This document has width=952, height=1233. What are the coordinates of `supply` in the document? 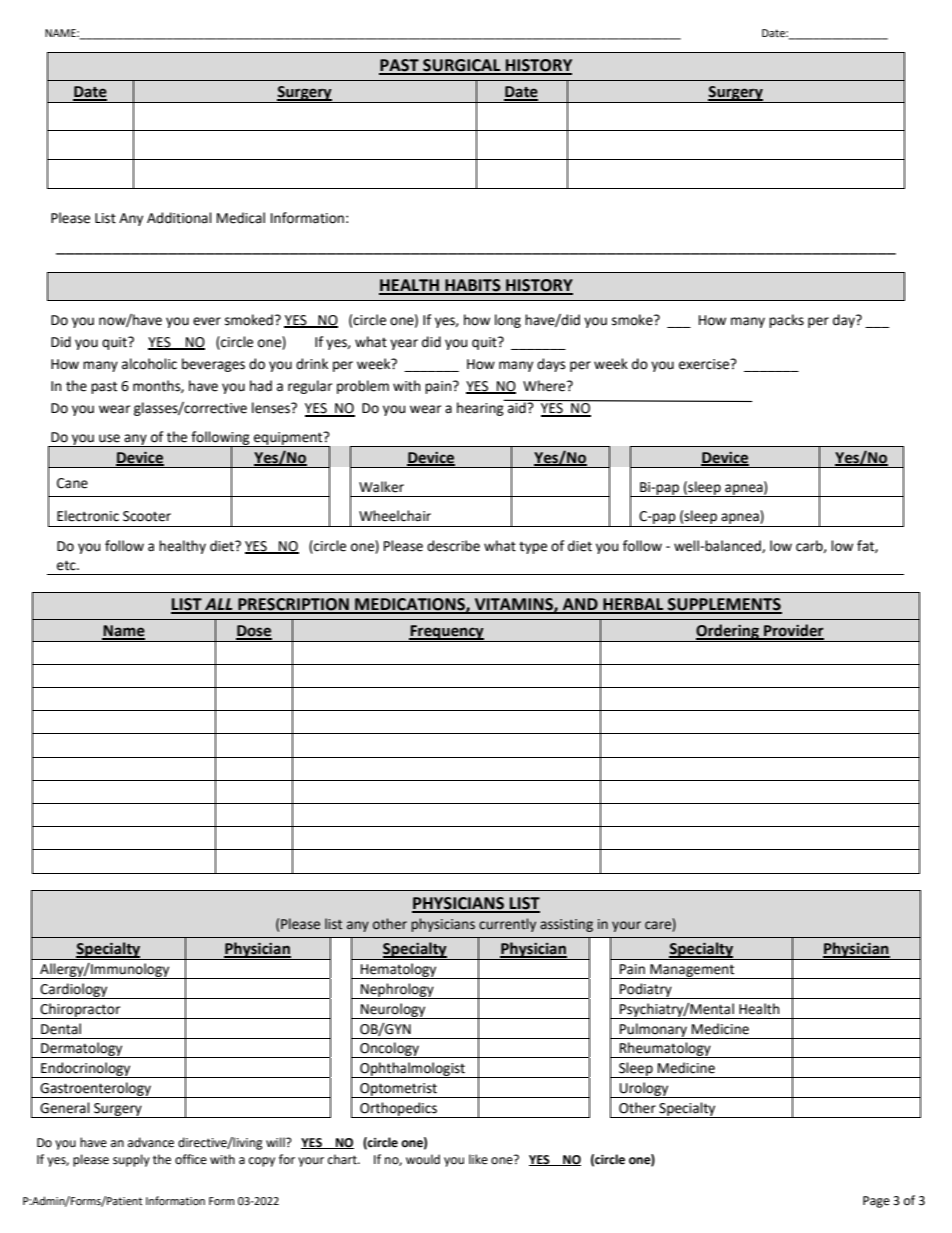 It's located at (131, 1160).
